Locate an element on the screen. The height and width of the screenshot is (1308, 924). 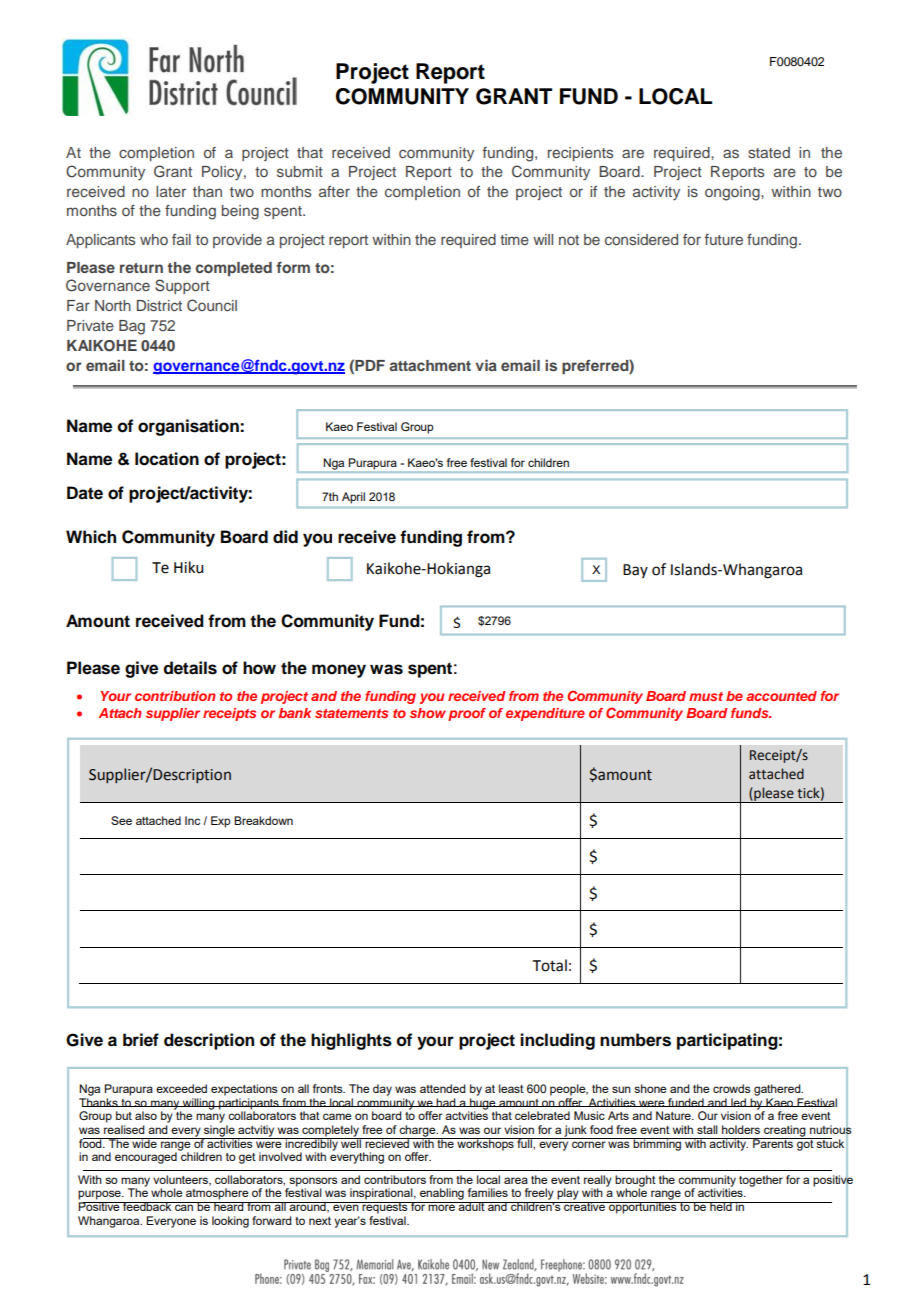
See is located at coordinates (121, 820).
